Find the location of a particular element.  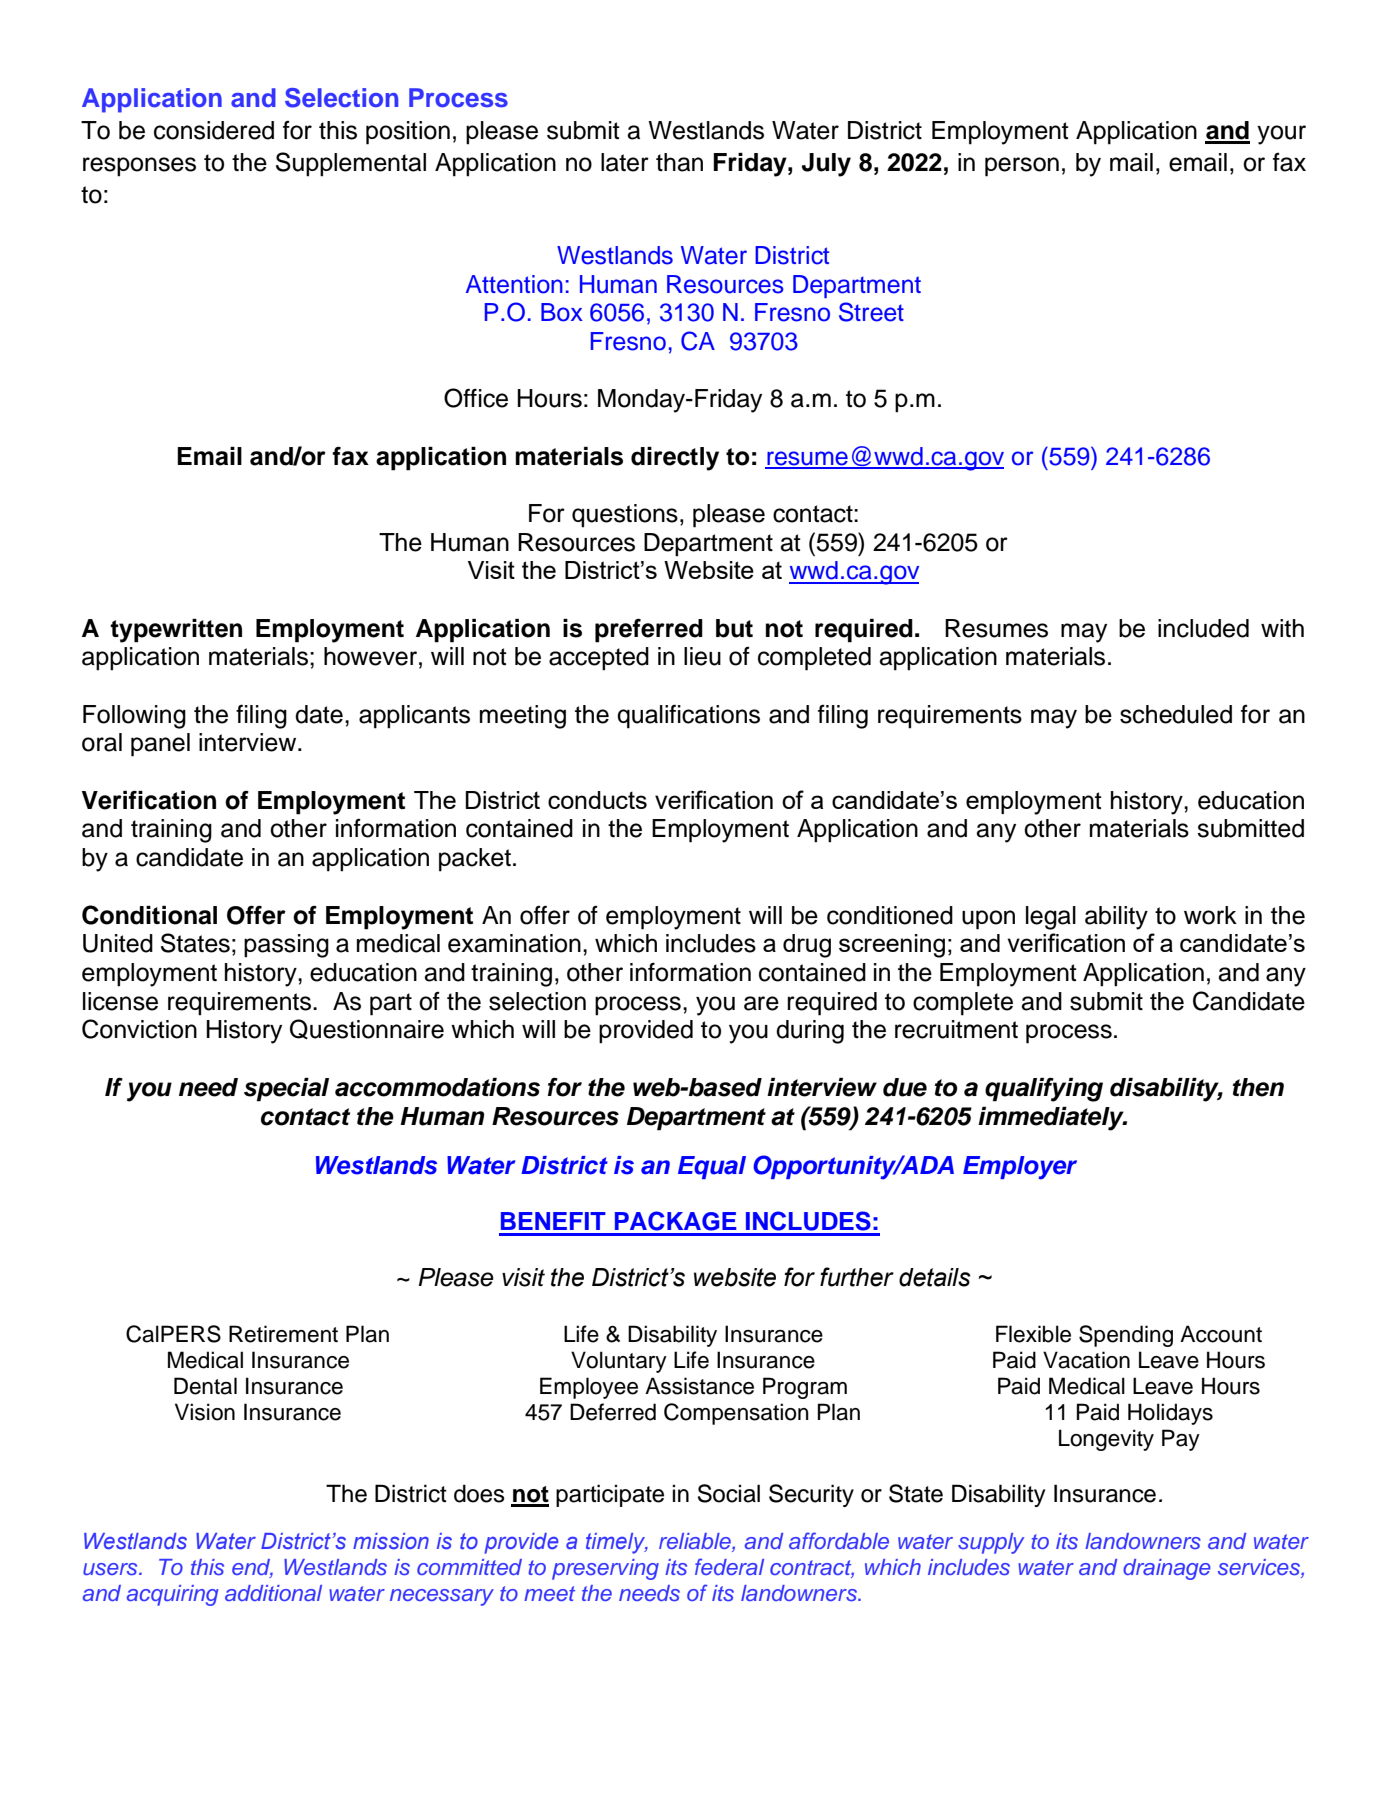

typewritten is located at coordinates (176, 631).
